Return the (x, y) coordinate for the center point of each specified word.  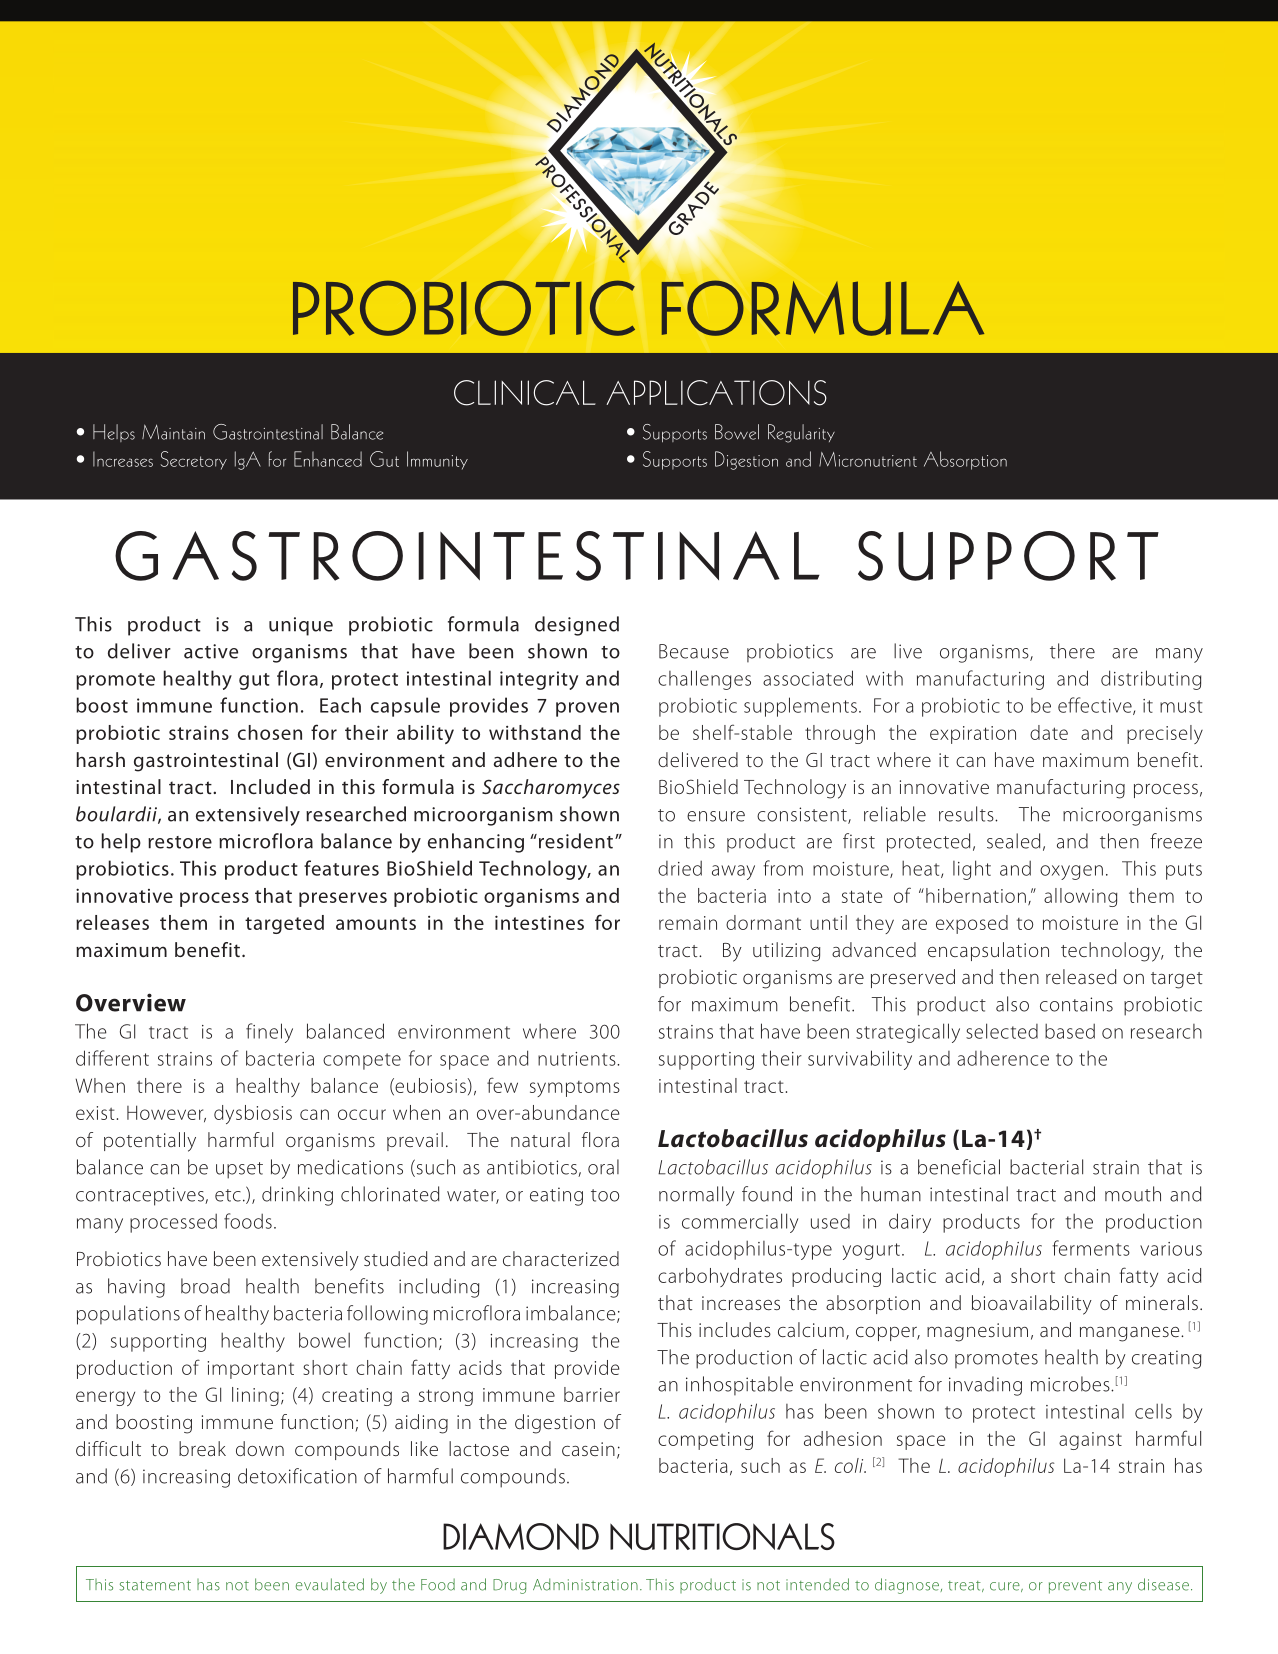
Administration (585, 1584)
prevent (1075, 1587)
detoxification (297, 1476)
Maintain (173, 432)
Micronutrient (868, 459)
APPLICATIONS (716, 393)
